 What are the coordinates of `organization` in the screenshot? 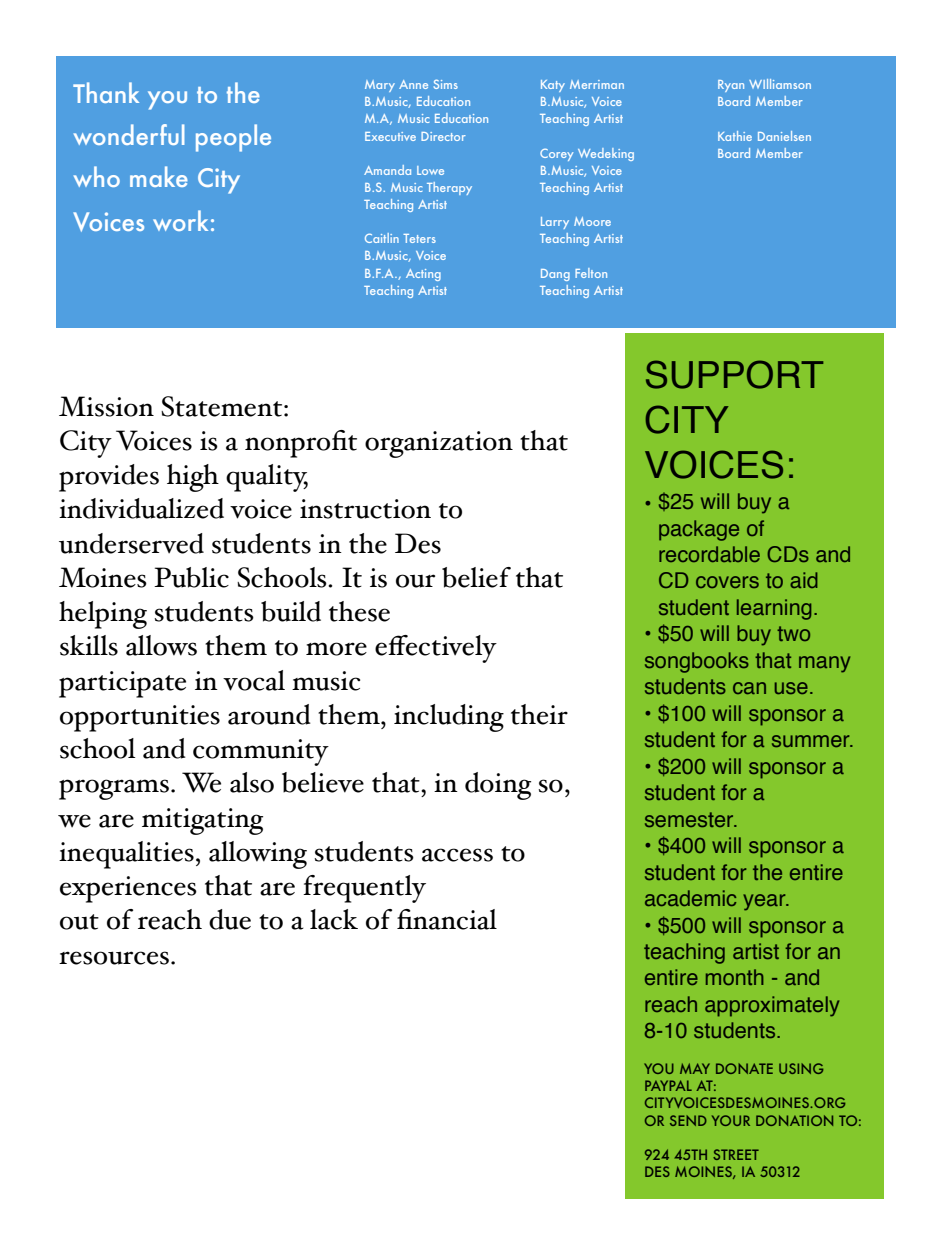 It's located at (439, 444).
